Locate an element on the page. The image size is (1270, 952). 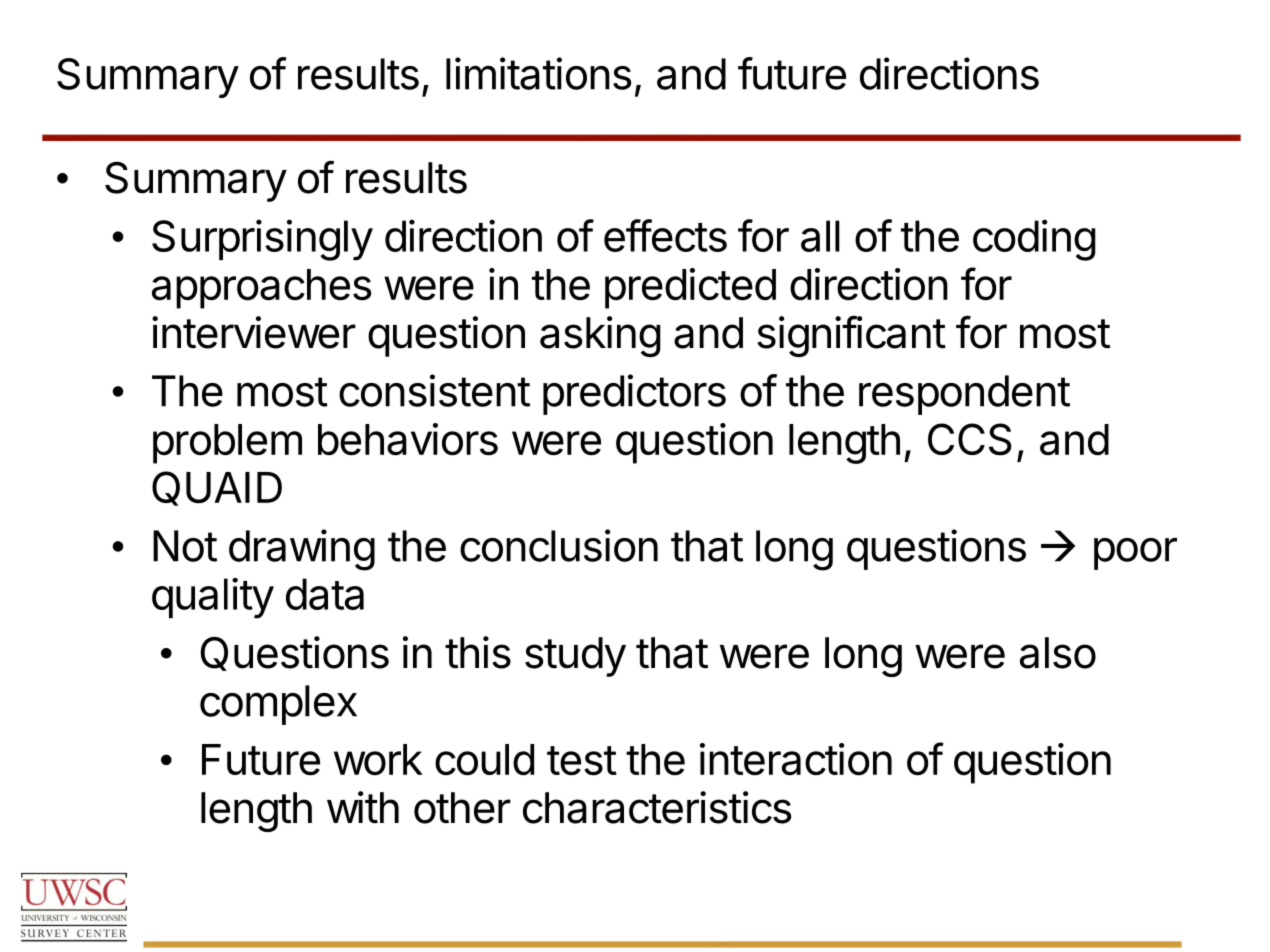
effects is located at coordinates (665, 235).
